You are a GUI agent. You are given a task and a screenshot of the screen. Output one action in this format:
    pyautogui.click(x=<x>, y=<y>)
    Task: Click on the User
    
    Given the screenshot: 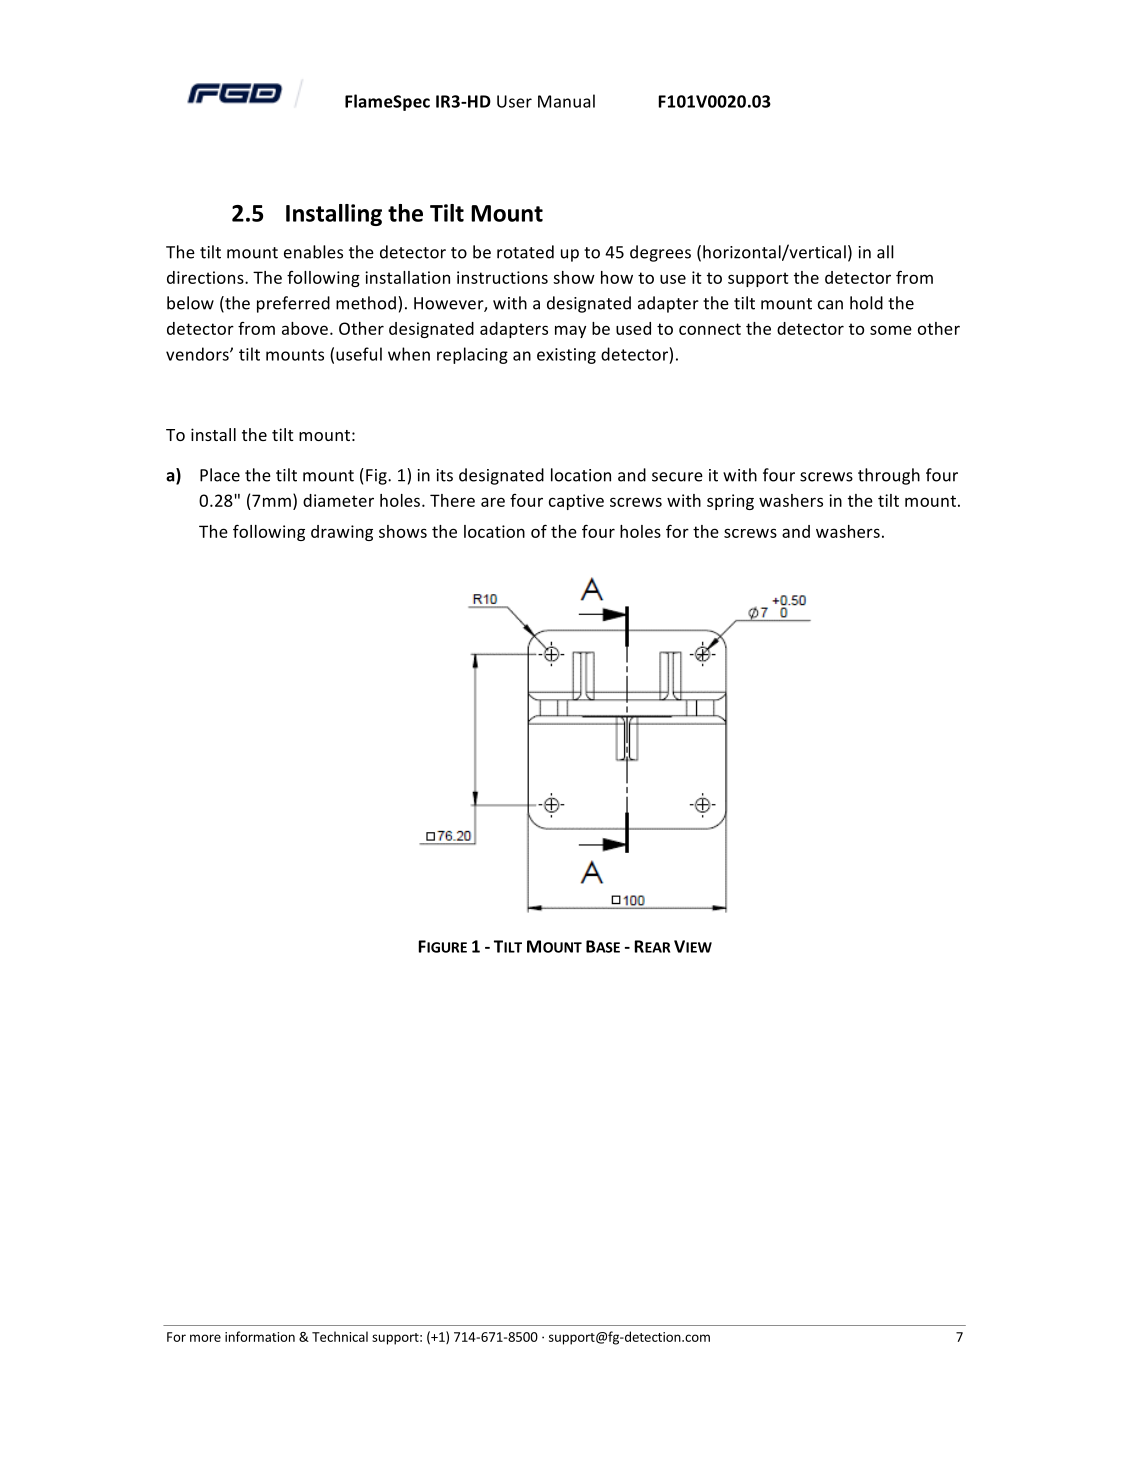 What is the action you would take?
    pyautogui.click(x=514, y=101)
